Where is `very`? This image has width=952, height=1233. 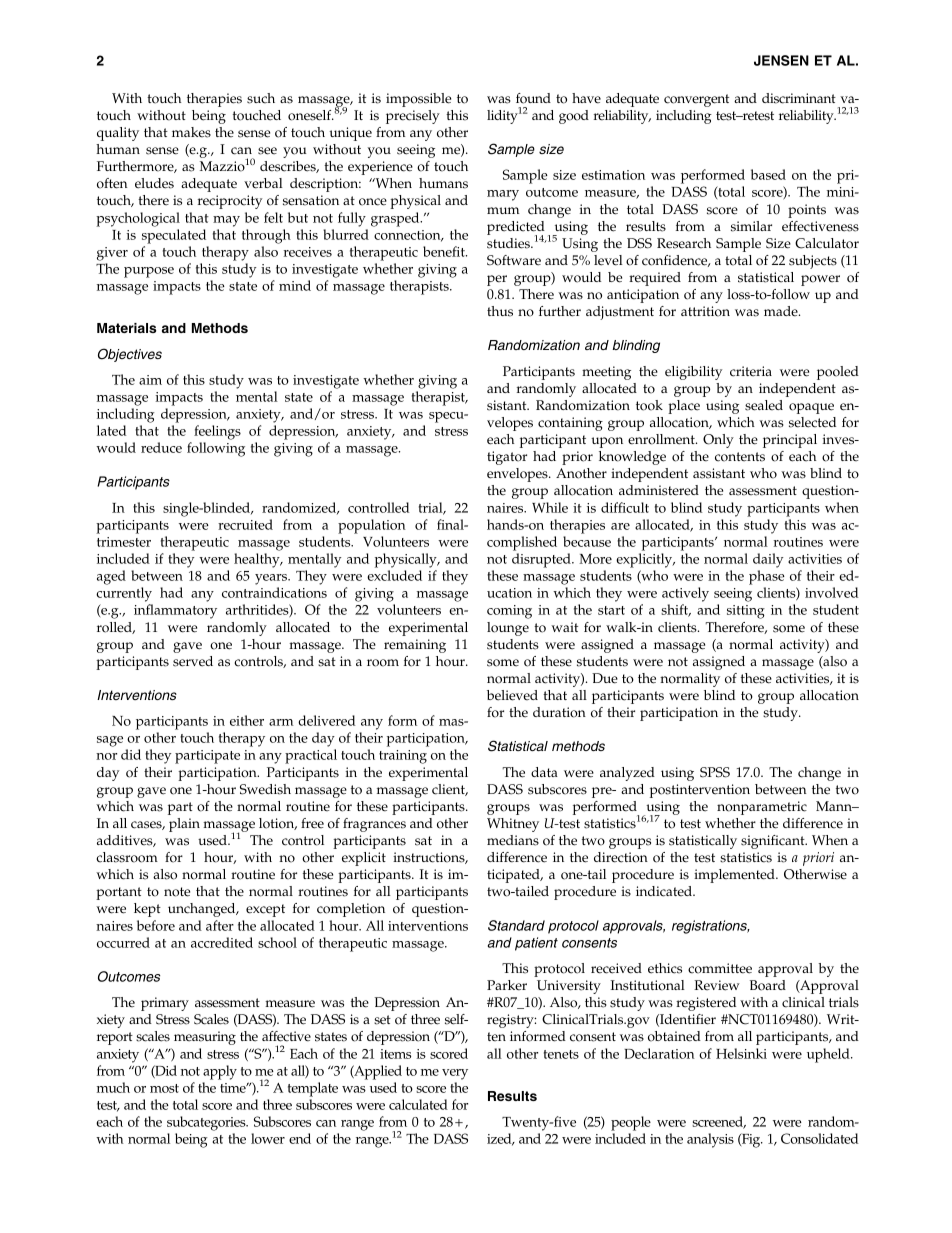 very is located at coordinates (455, 1074).
